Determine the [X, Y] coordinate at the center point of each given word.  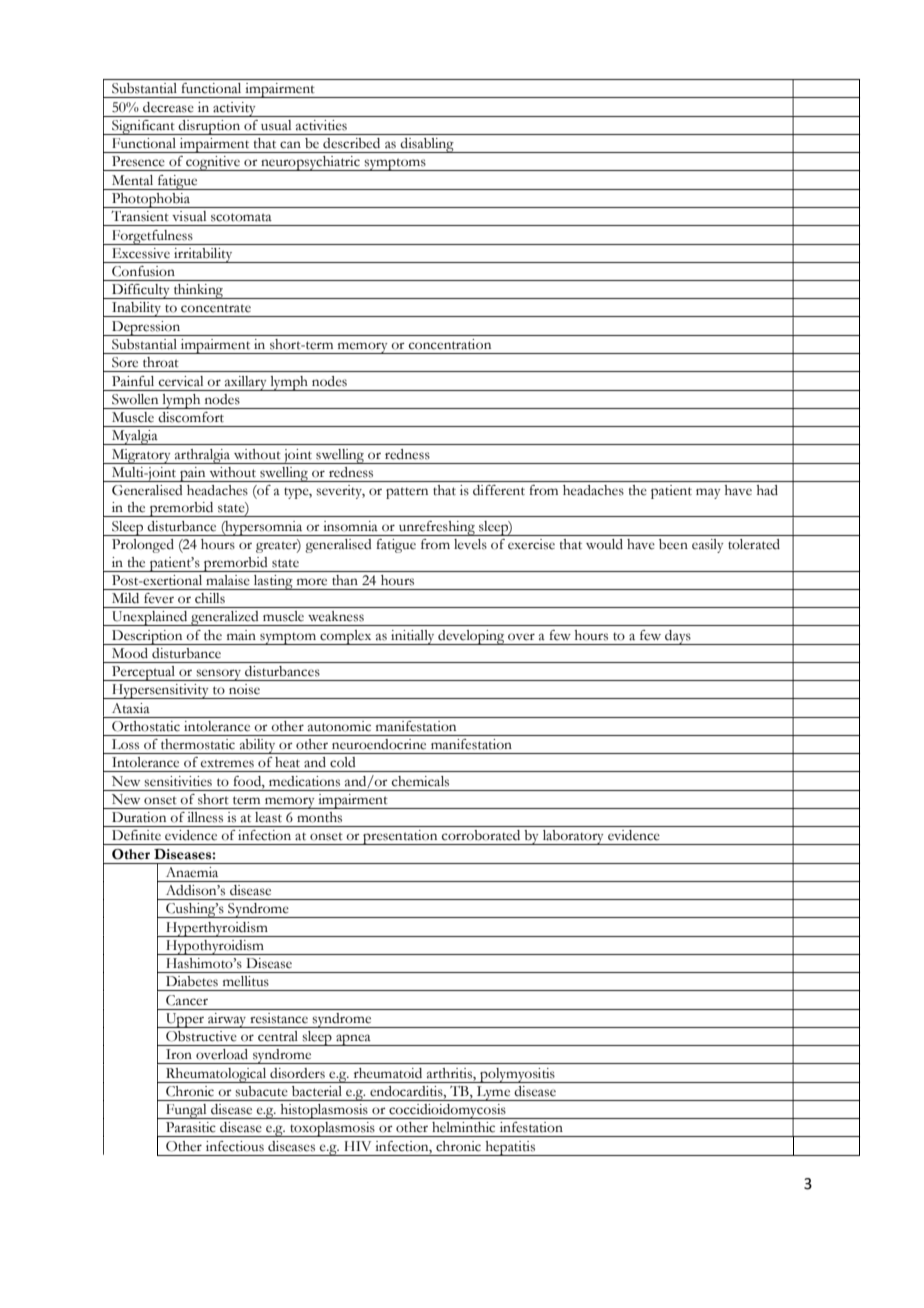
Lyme [493, 1093]
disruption [210, 127]
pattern [407, 493]
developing [471, 637]
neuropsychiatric [310, 163]
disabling [427, 145]
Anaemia [192, 872]
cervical [181, 381]
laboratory [573, 837]
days [678, 637]
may [708, 493]
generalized [225, 618]
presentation [400, 837]
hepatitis [510, 1148]
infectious [235, 1146]
